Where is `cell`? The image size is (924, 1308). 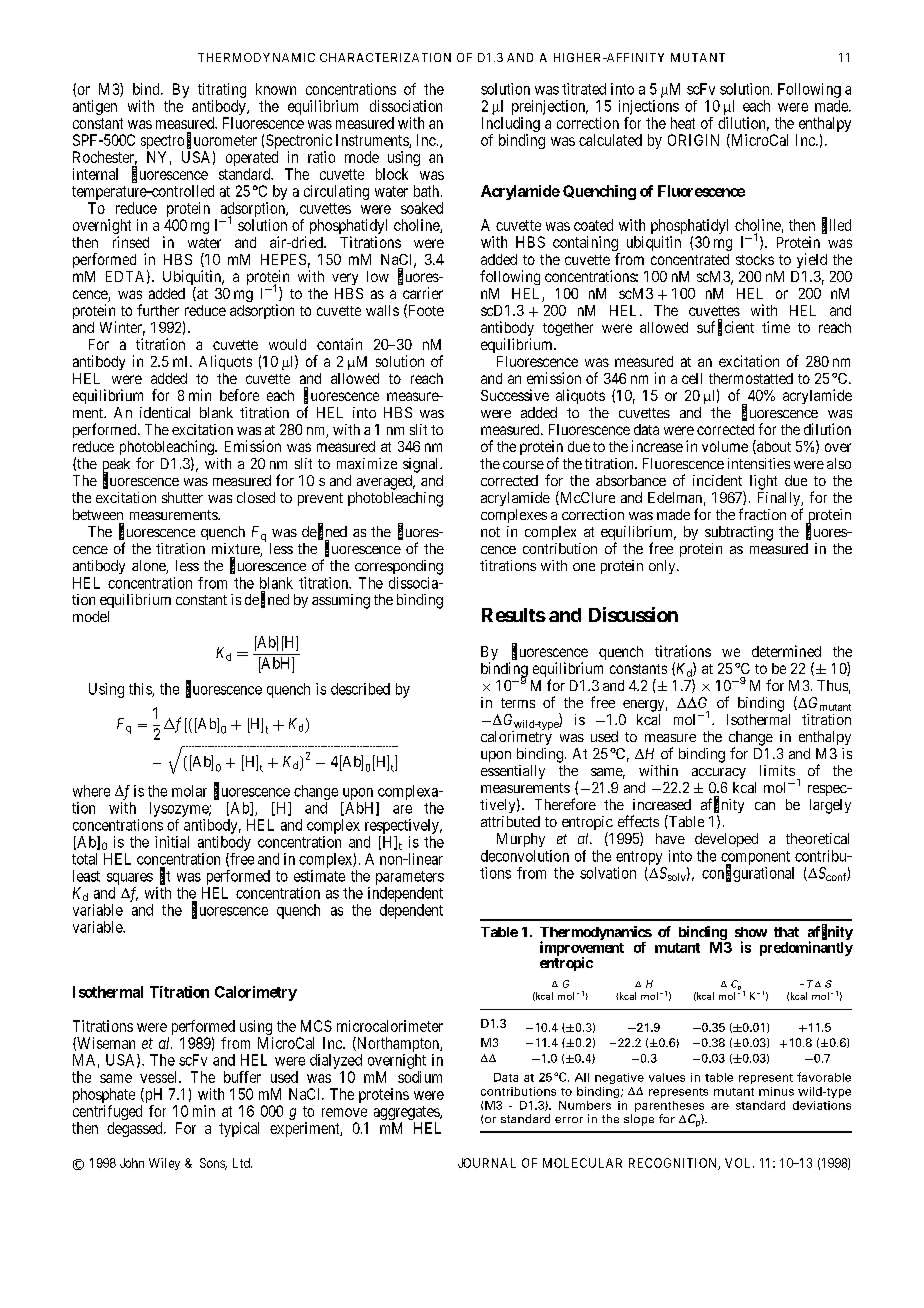 cell is located at coordinates (692, 378).
